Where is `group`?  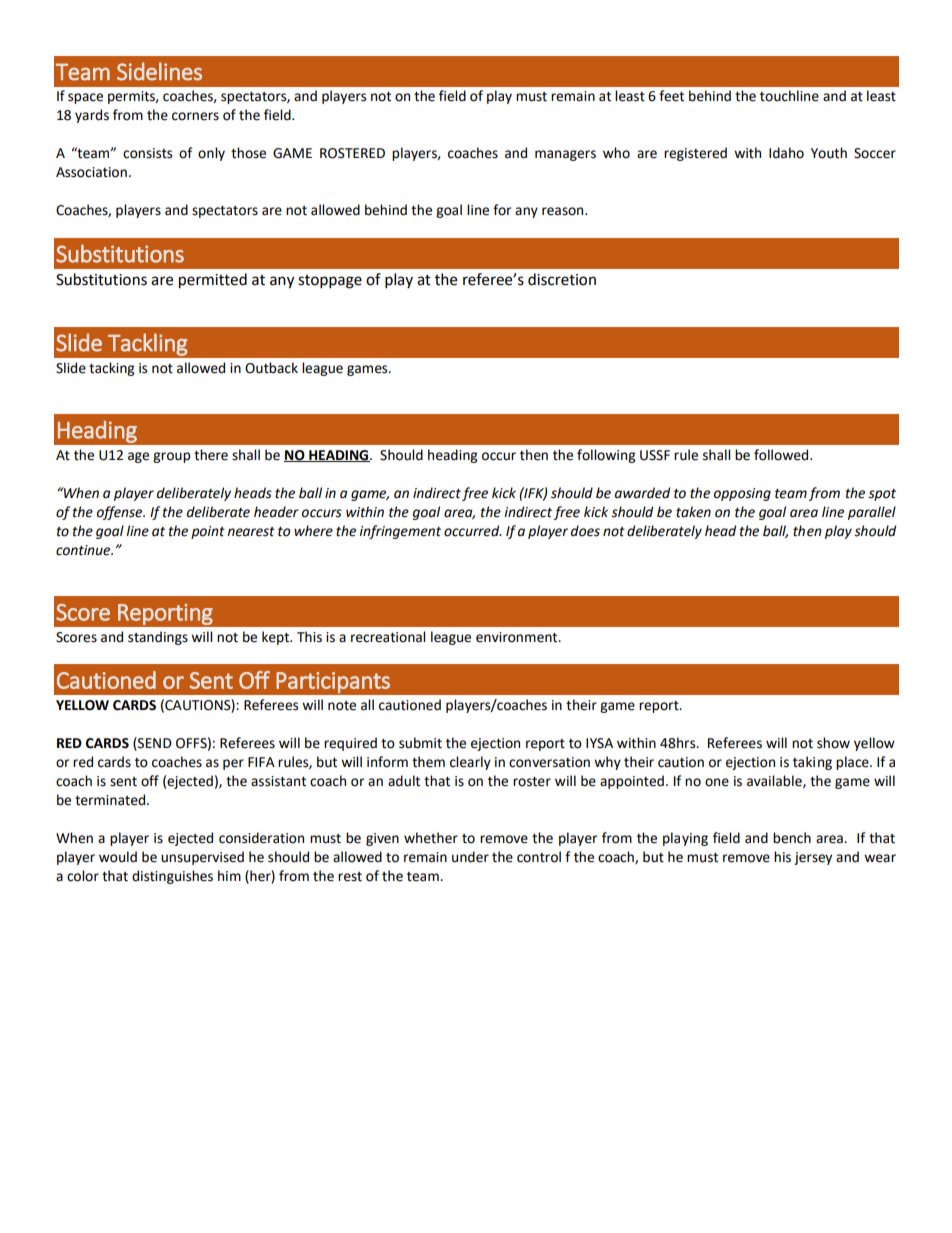 group is located at coordinates (171, 457).
